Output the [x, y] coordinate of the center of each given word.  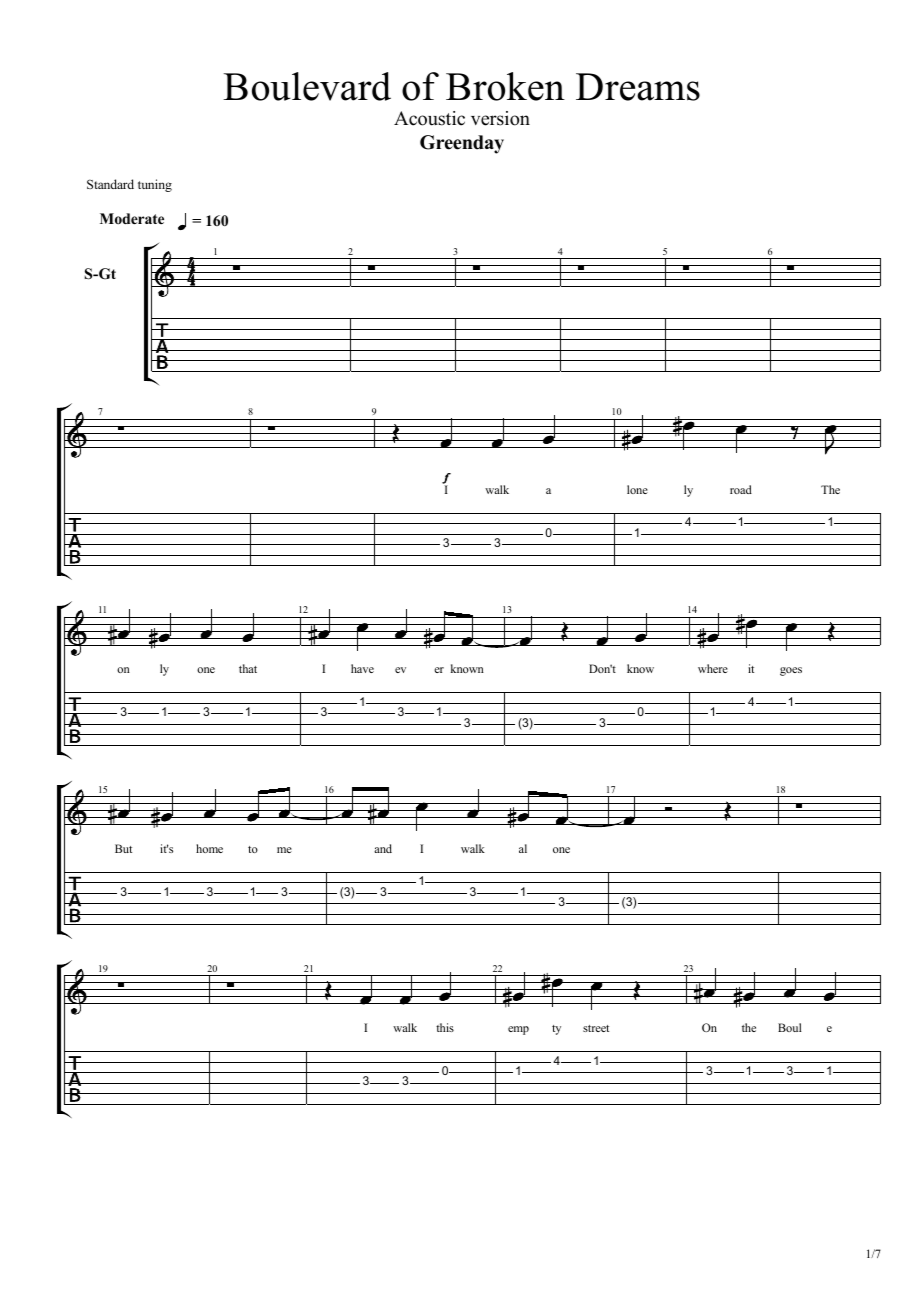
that [248, 668]
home [209, 848]
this [445, 1027]
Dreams [638, 87]
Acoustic [429, 118]
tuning [155, 185]
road [741, 489]
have [362, 668]
